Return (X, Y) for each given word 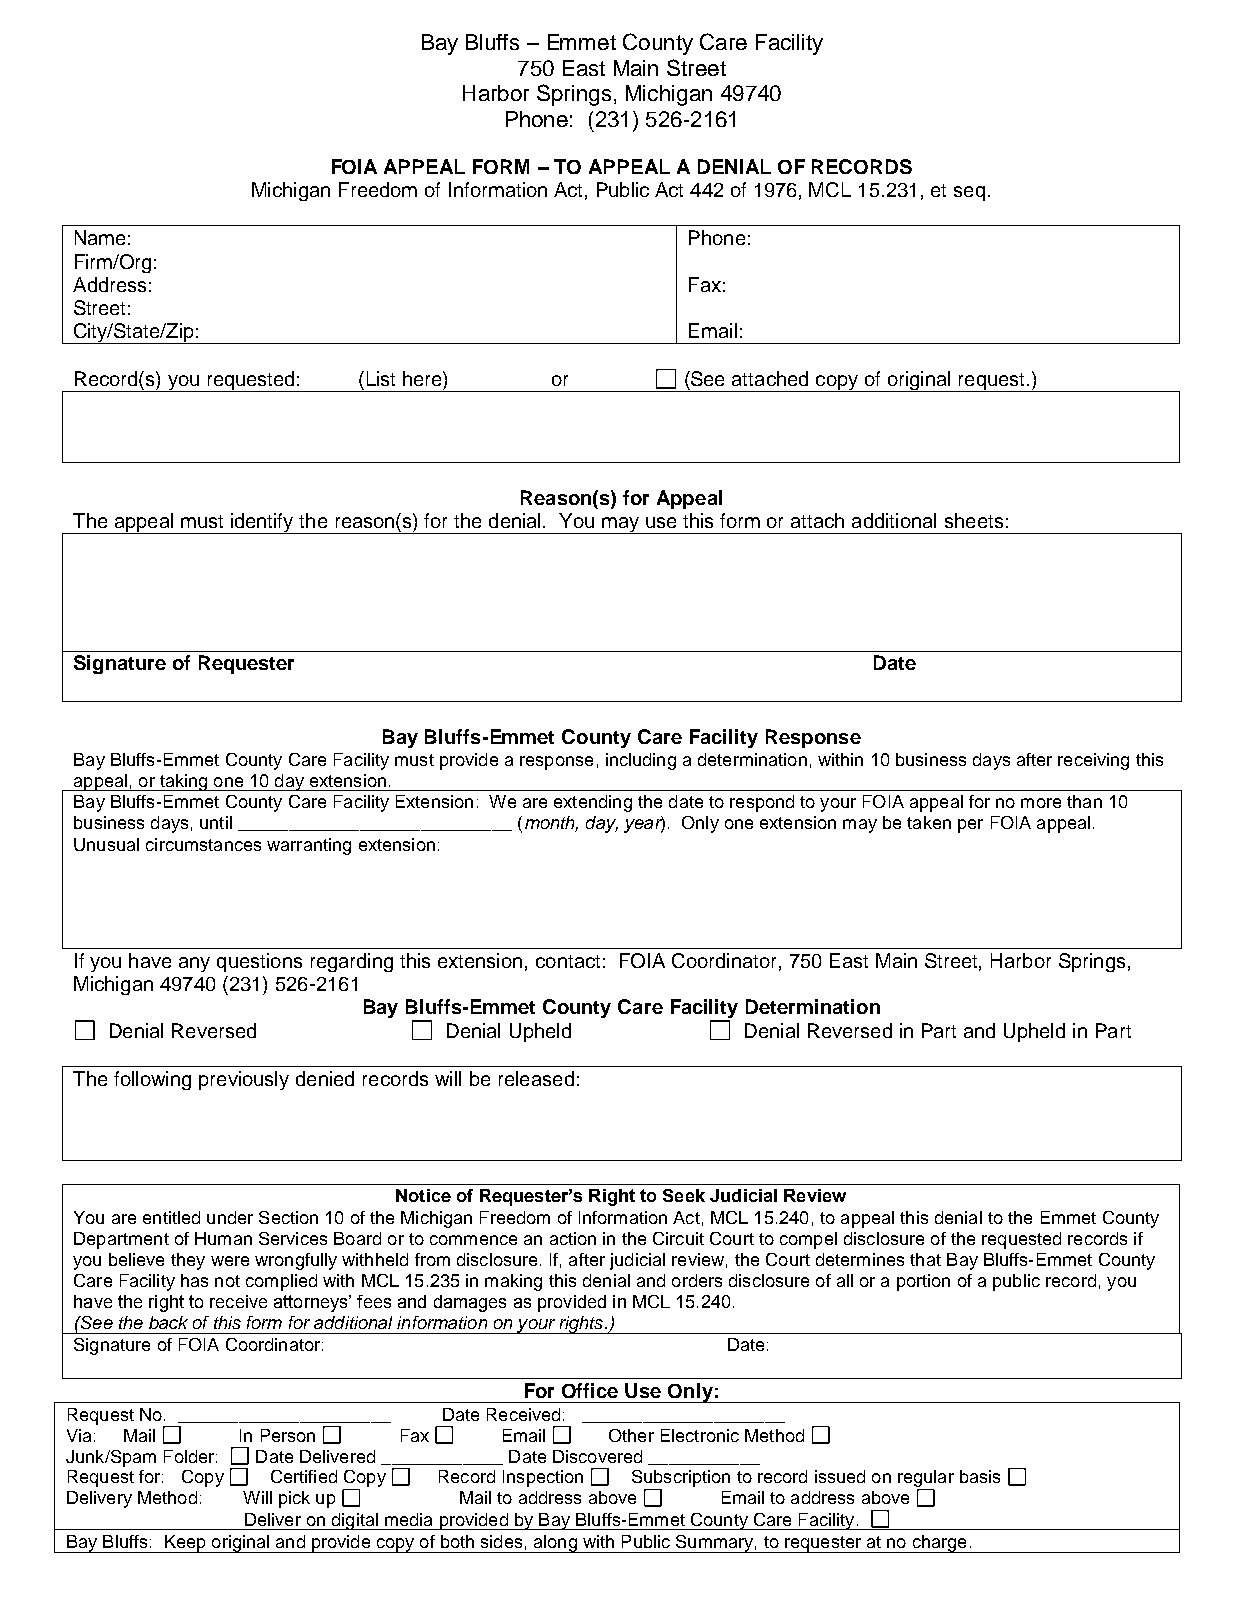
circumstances (203, 844)
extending (593, 803)
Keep (185, 1544)
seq (969, 193)
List (381, 378)
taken (929, 822)
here (423, 378)
